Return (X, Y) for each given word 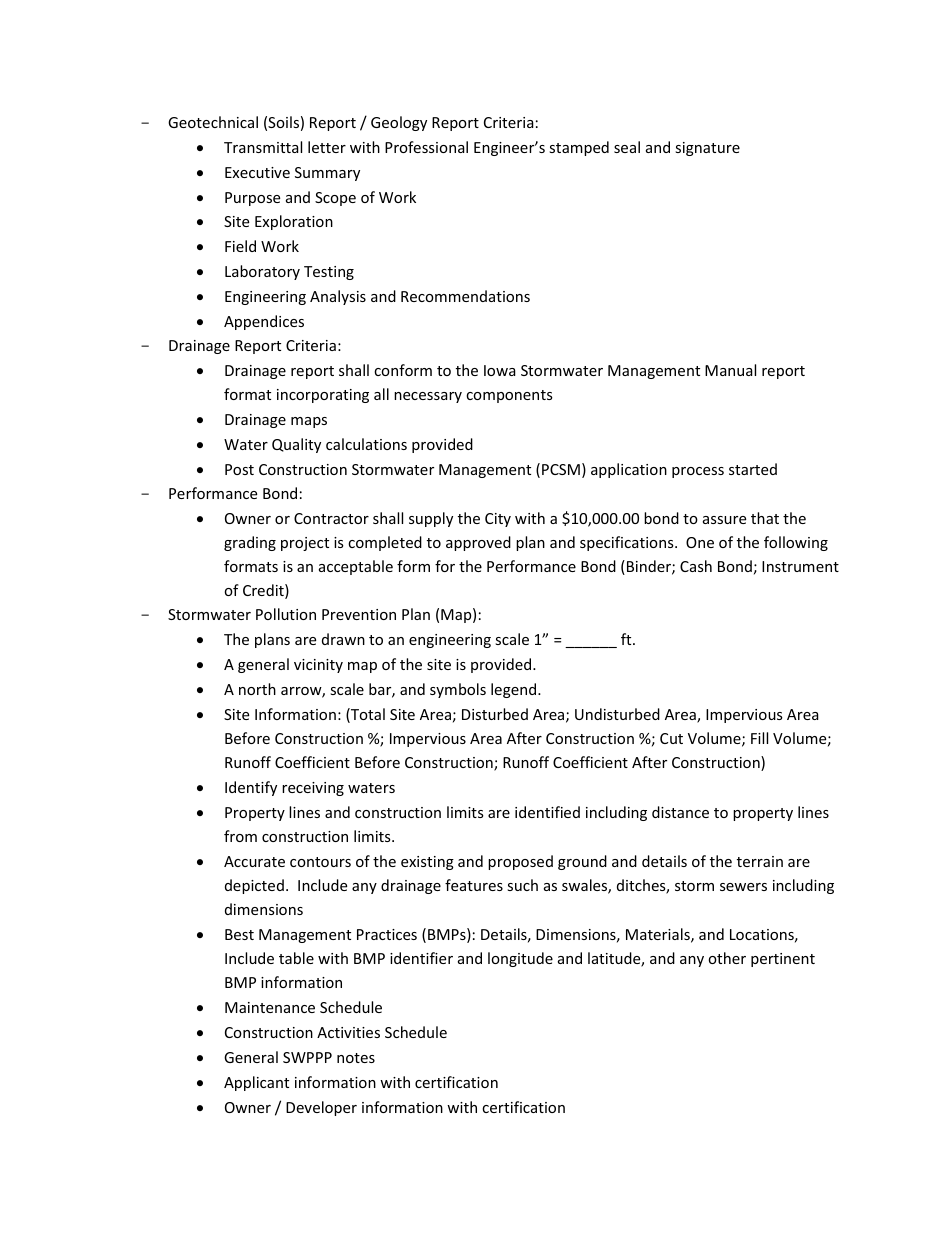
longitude (520, 959)
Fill (759, 738)
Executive (257, 172)
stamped (579, 148)
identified (547, 812)
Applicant (256, 1083)
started (753, 469)
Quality (296, 445)
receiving (313, 789)
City (498, 520)
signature (707, 149)
